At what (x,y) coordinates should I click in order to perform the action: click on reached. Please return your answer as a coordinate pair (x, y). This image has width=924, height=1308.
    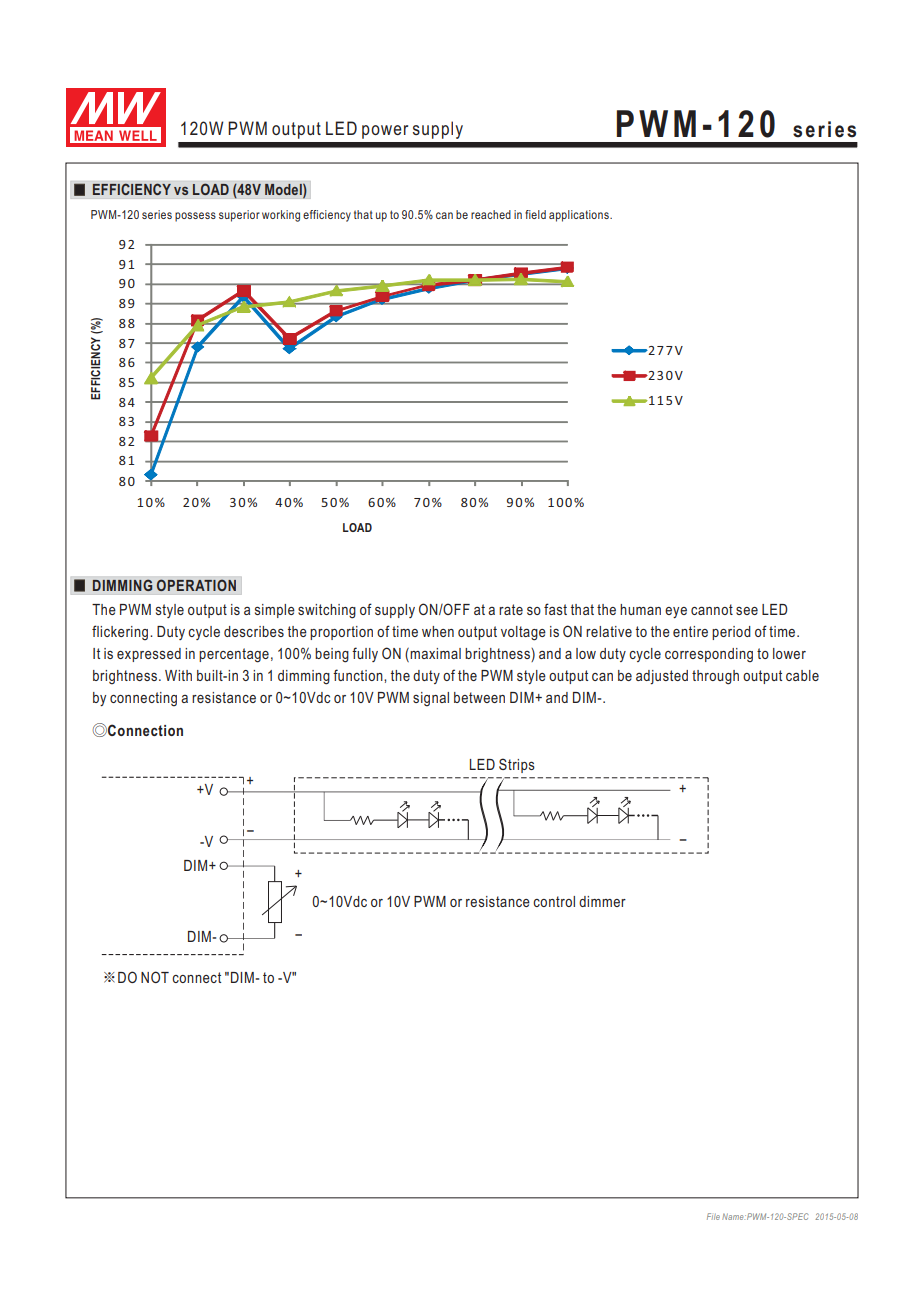
    Looking at the image, I should click on (491, 214).
